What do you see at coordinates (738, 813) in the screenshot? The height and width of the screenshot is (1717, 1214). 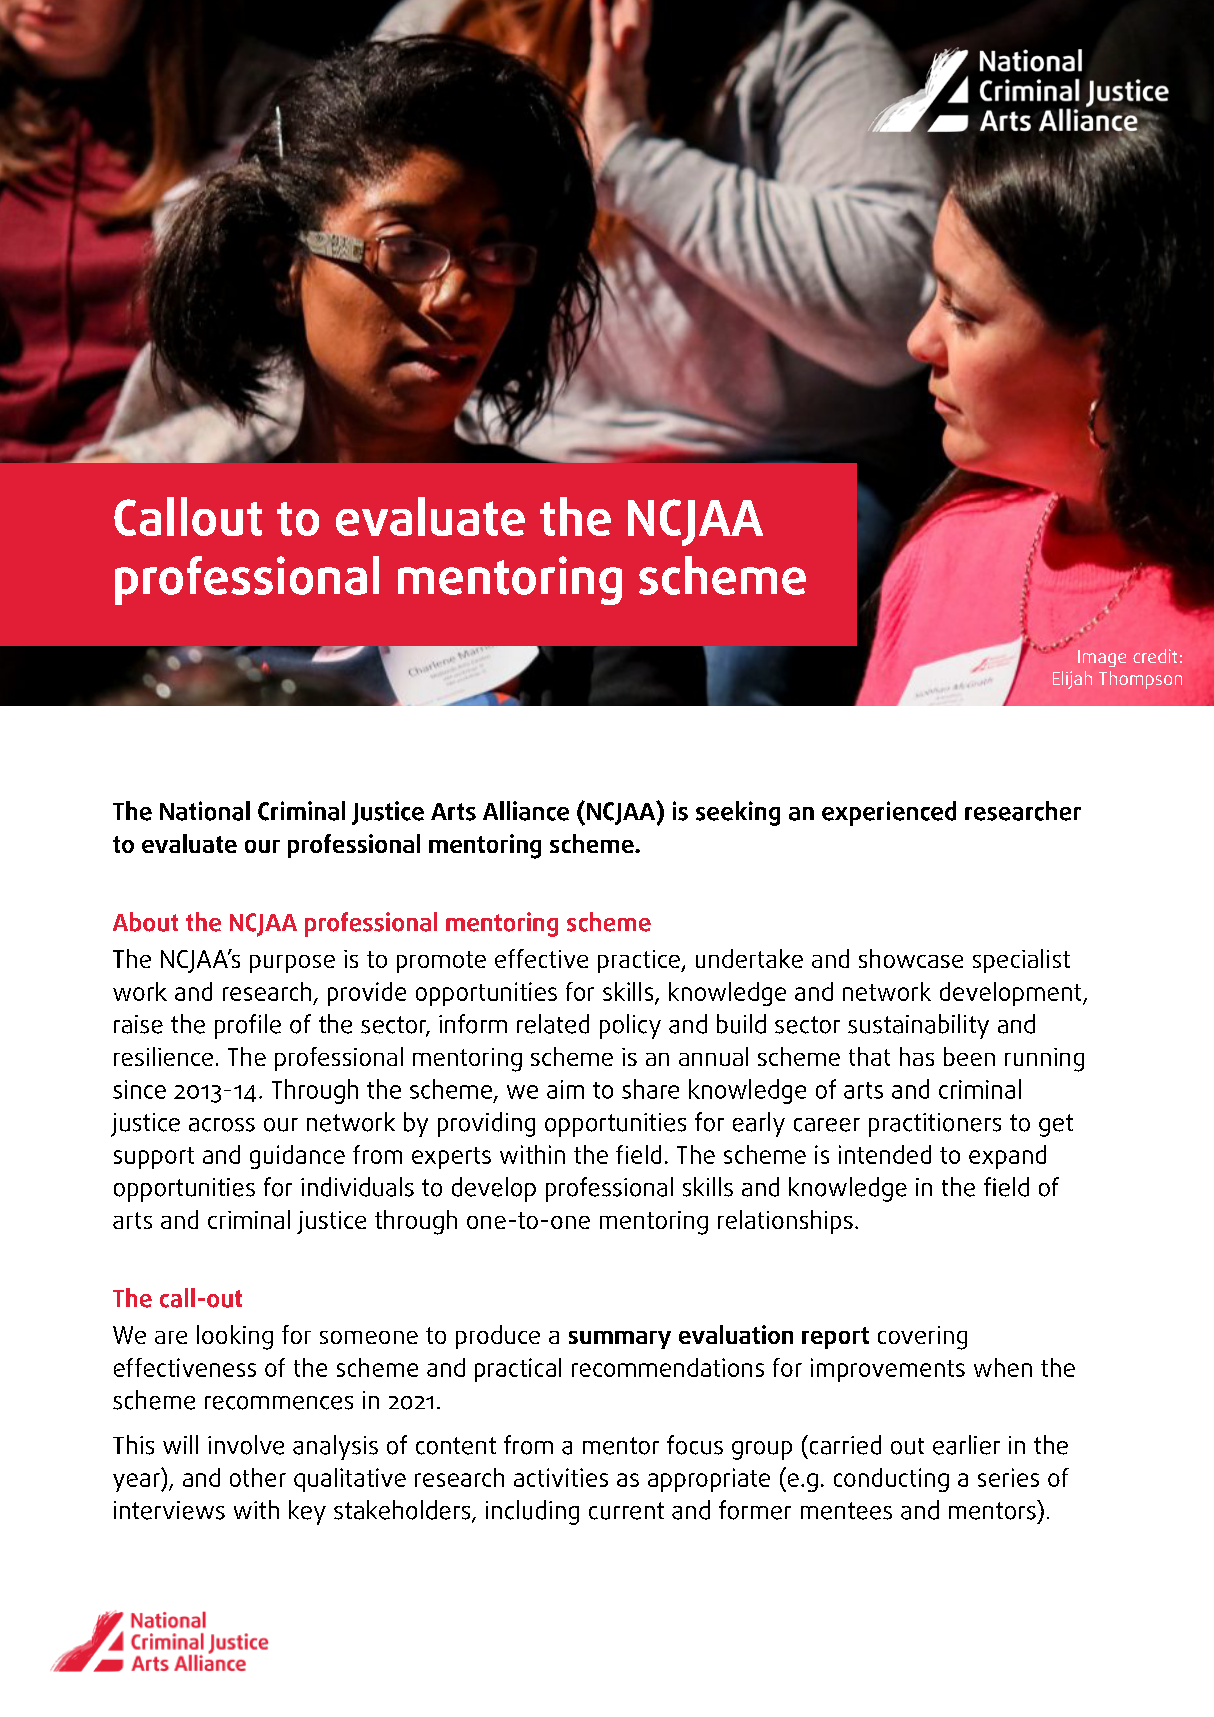 I see `seeking` at bounding box center [738, 813].
